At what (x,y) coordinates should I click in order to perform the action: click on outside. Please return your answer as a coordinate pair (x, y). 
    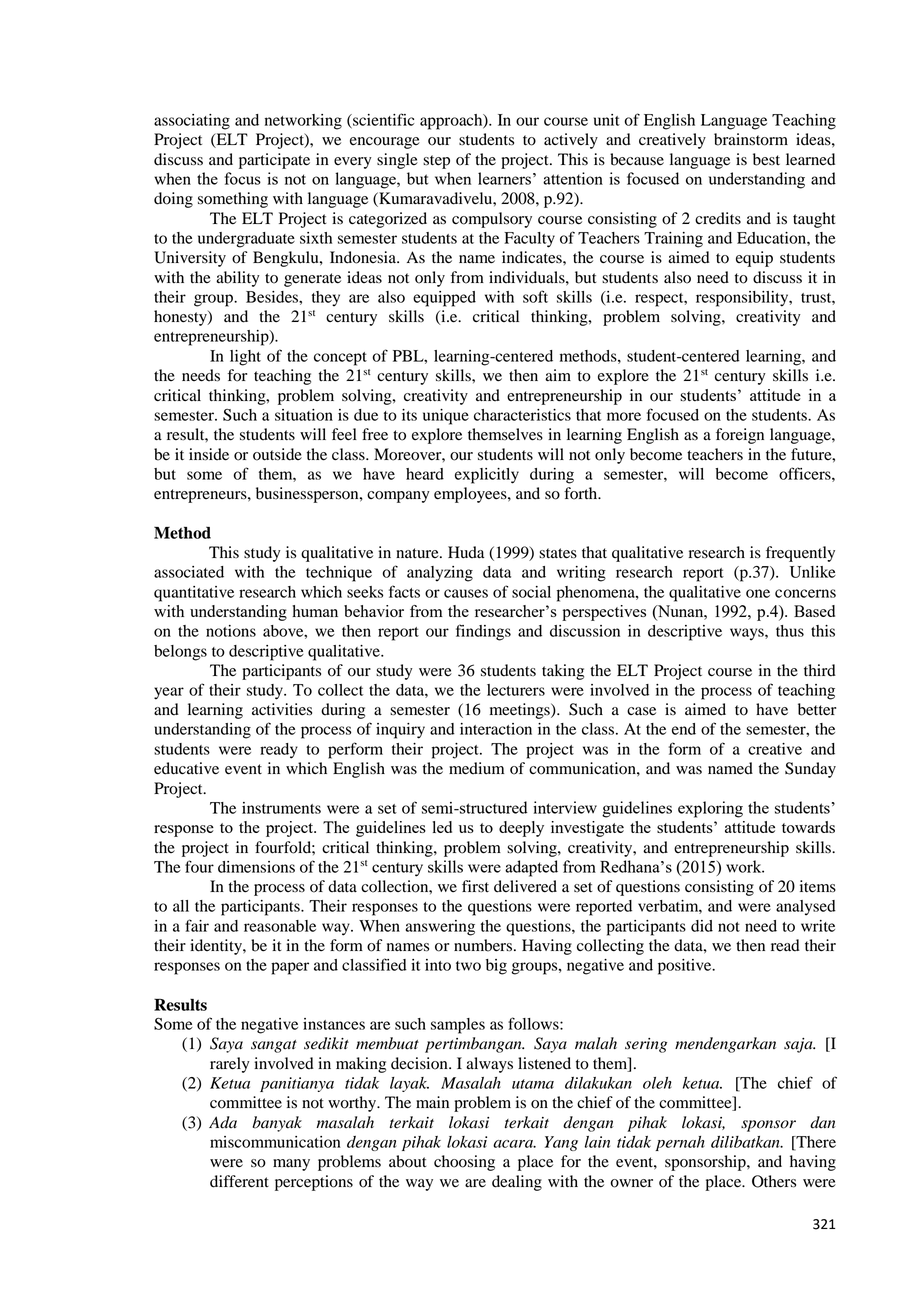
    Looking at the image, I should click on (277, 454).
